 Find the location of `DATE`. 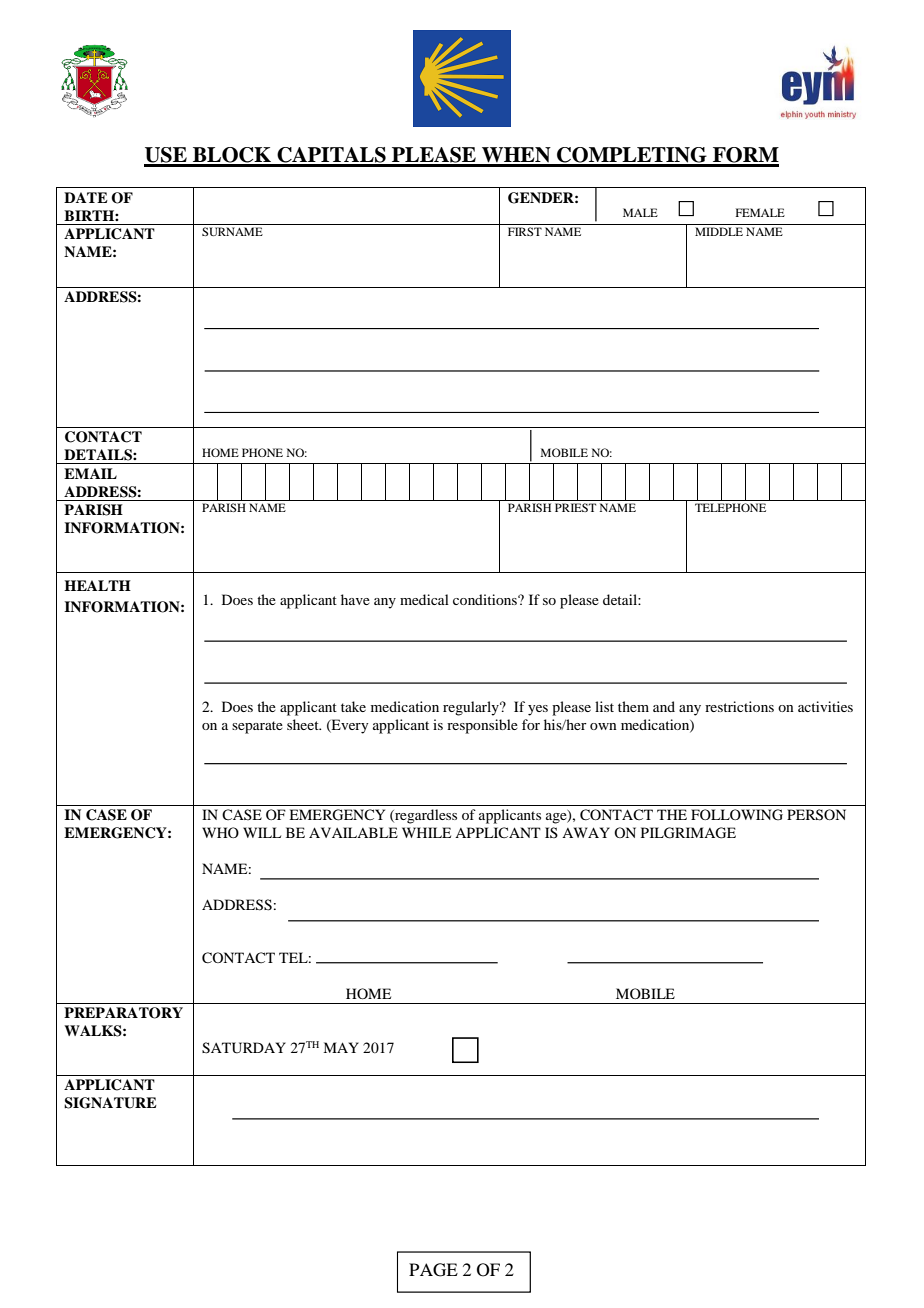

DATE is located at coordinates (86, 197).
